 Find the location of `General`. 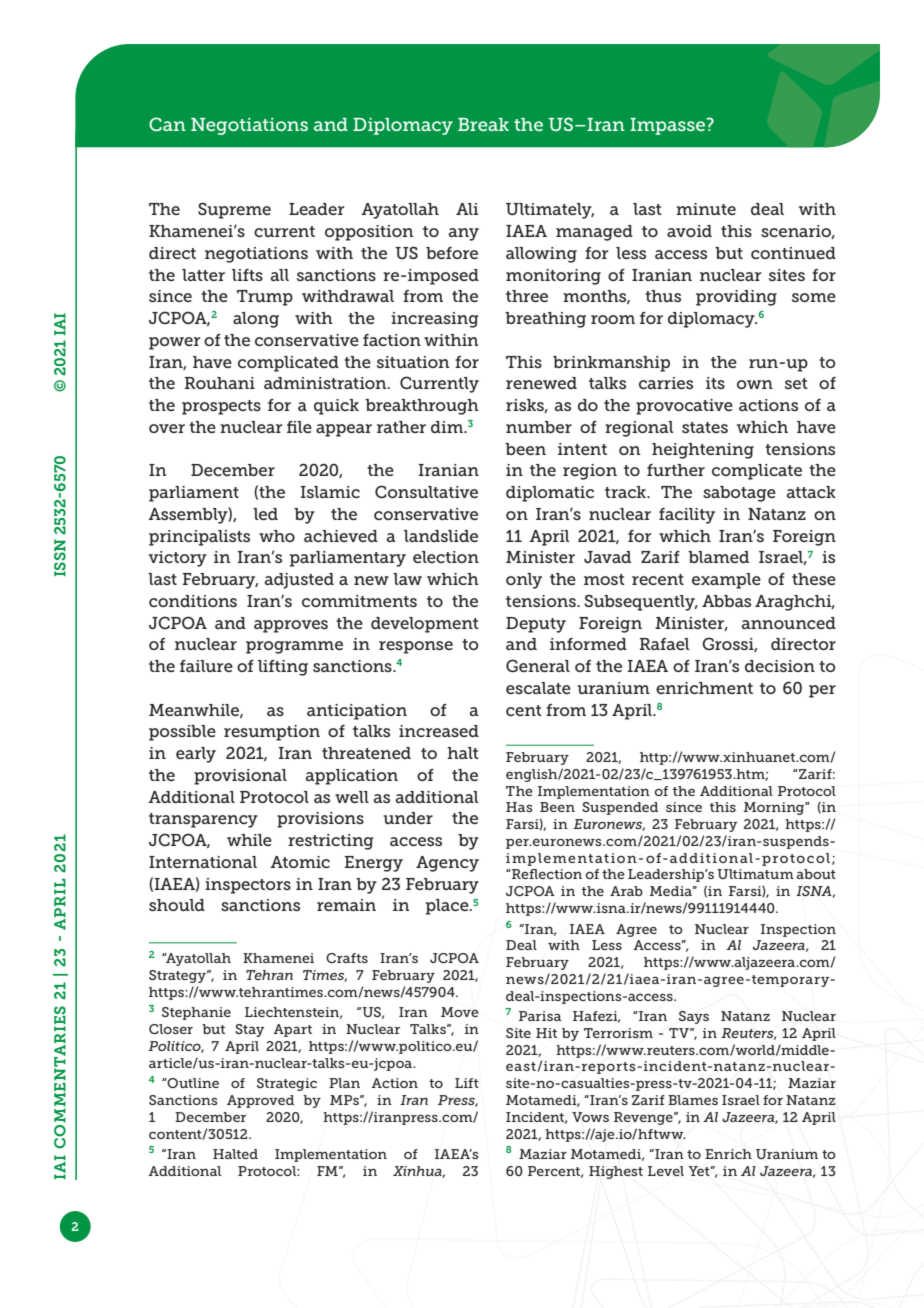

General is located at coordinates (538, 665).
